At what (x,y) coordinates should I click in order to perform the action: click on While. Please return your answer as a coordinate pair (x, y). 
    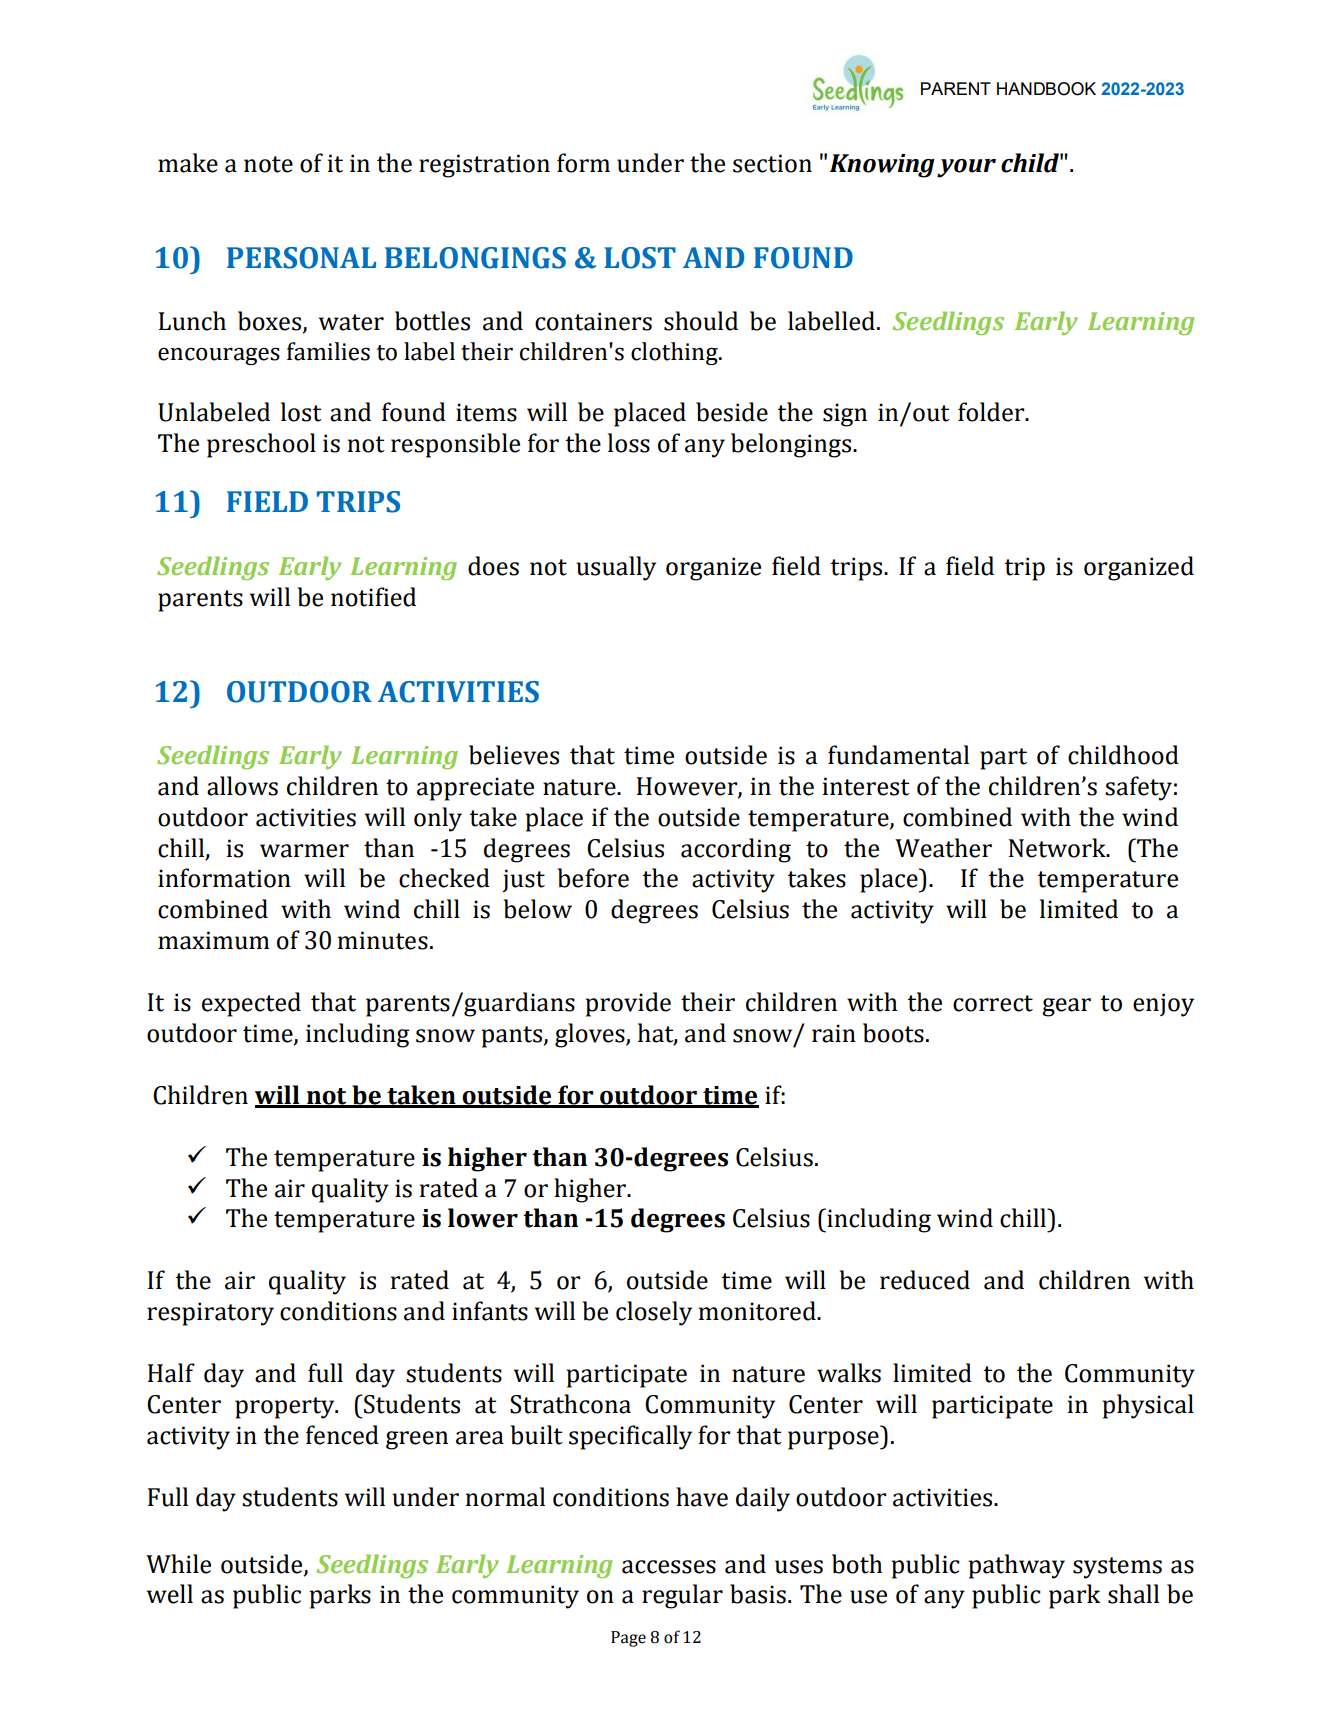
    Looking at the image, I should click on (178, 1564).
